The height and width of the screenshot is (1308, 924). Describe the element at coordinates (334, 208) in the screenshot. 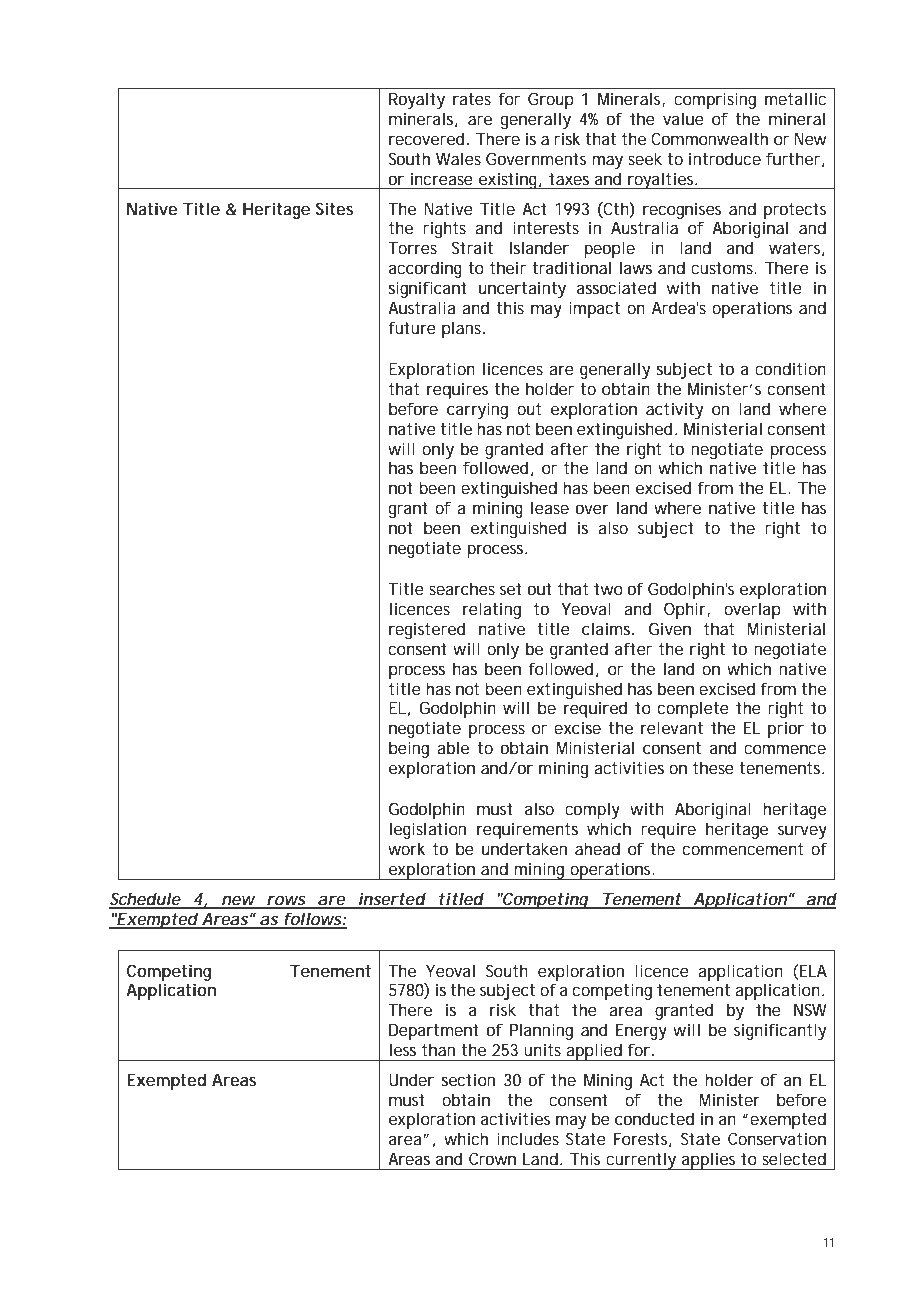

I see `Sites` at that location.
